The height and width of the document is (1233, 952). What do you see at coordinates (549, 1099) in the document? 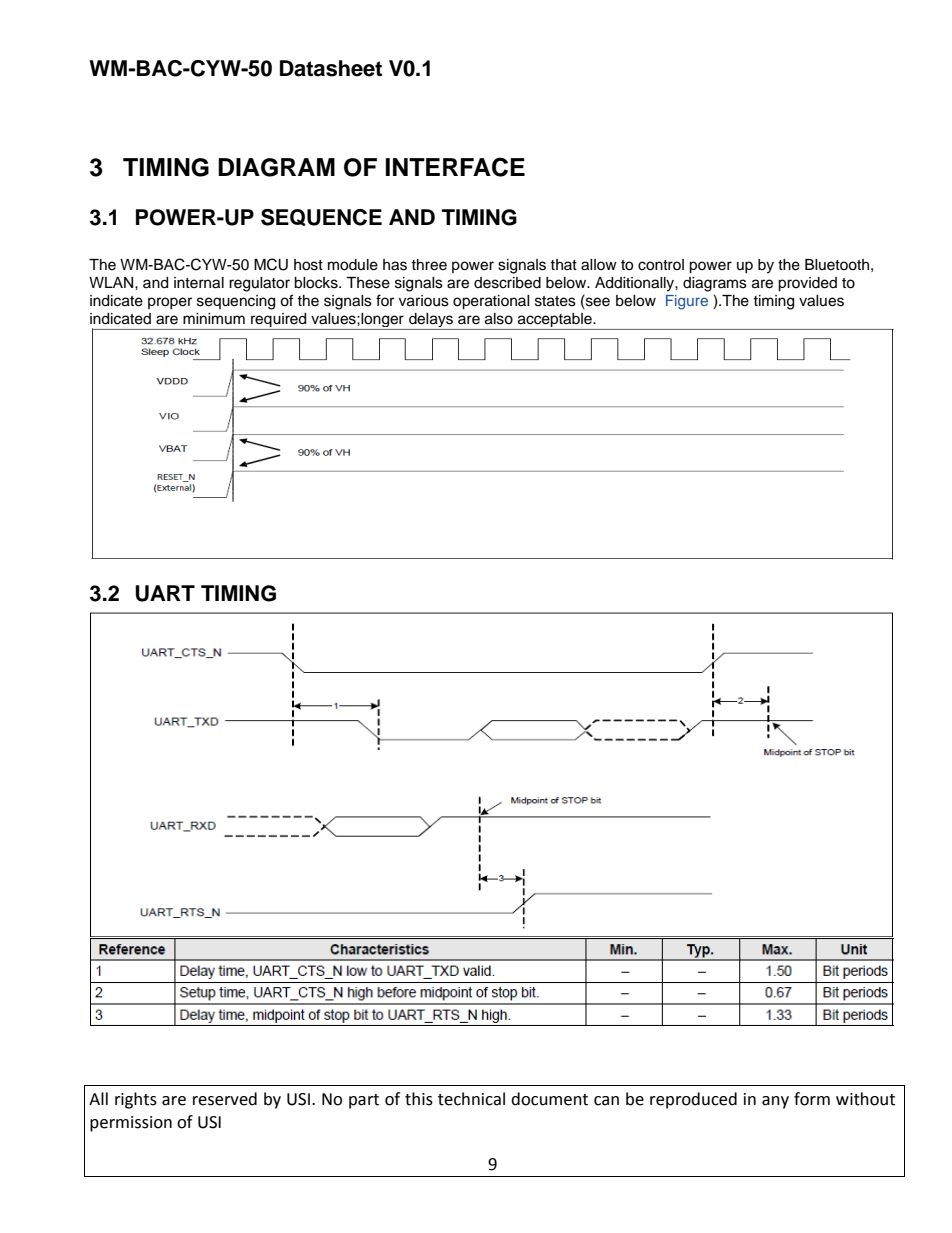
I see `document` at bounding box center [549, 1099].
